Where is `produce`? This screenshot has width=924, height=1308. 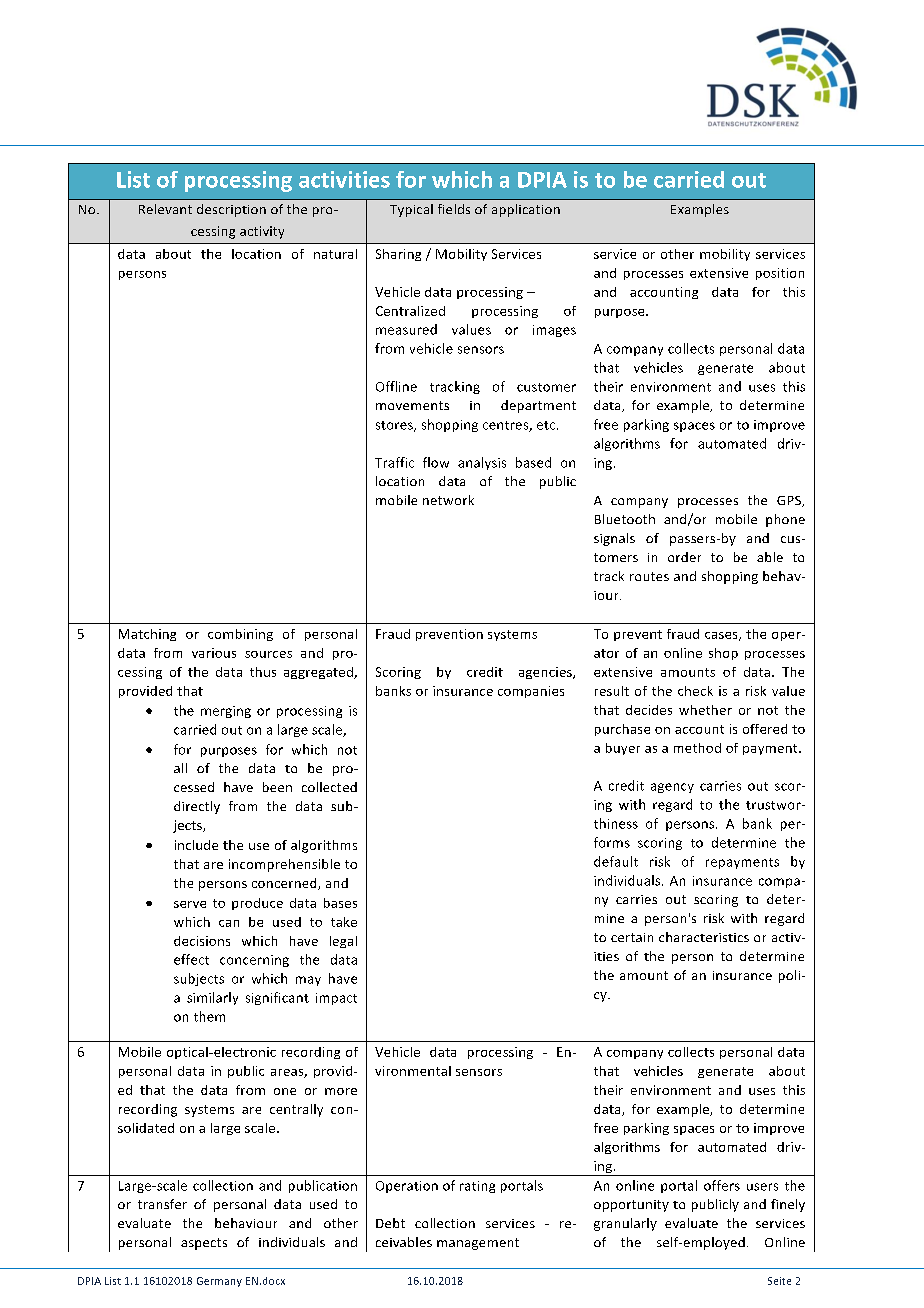 produce is located at coordinates (257, 904).
